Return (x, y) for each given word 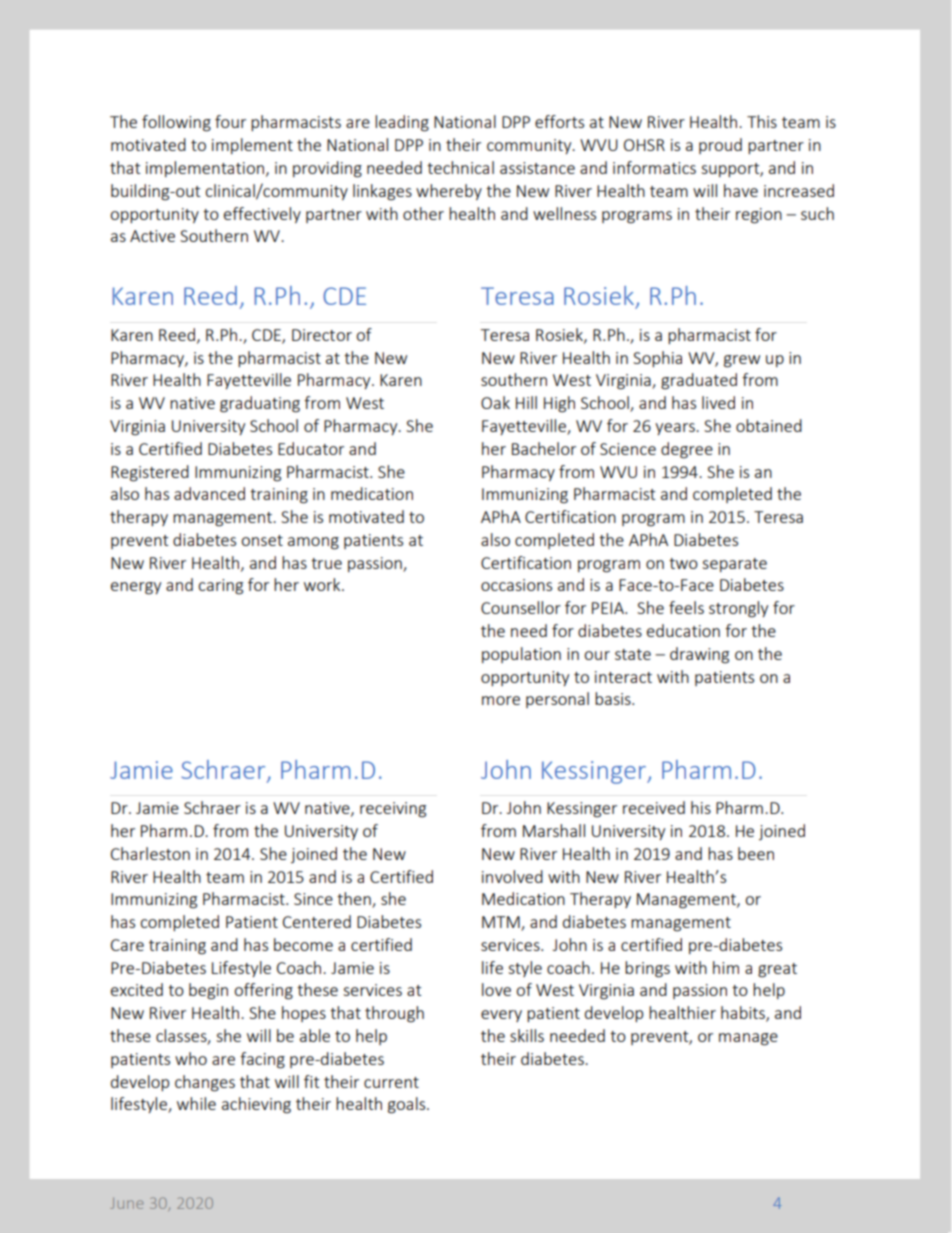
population (521, 655)
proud (720, 146)
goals (408, 1105)
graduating (260, 404)
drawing (699, 655)
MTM (502, 923)
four (230, 121)
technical (460, 167)
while (196, 1103)
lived (718, 402)
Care (127, 945)
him (726, 967)
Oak (495, 402)
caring (220, 587)
